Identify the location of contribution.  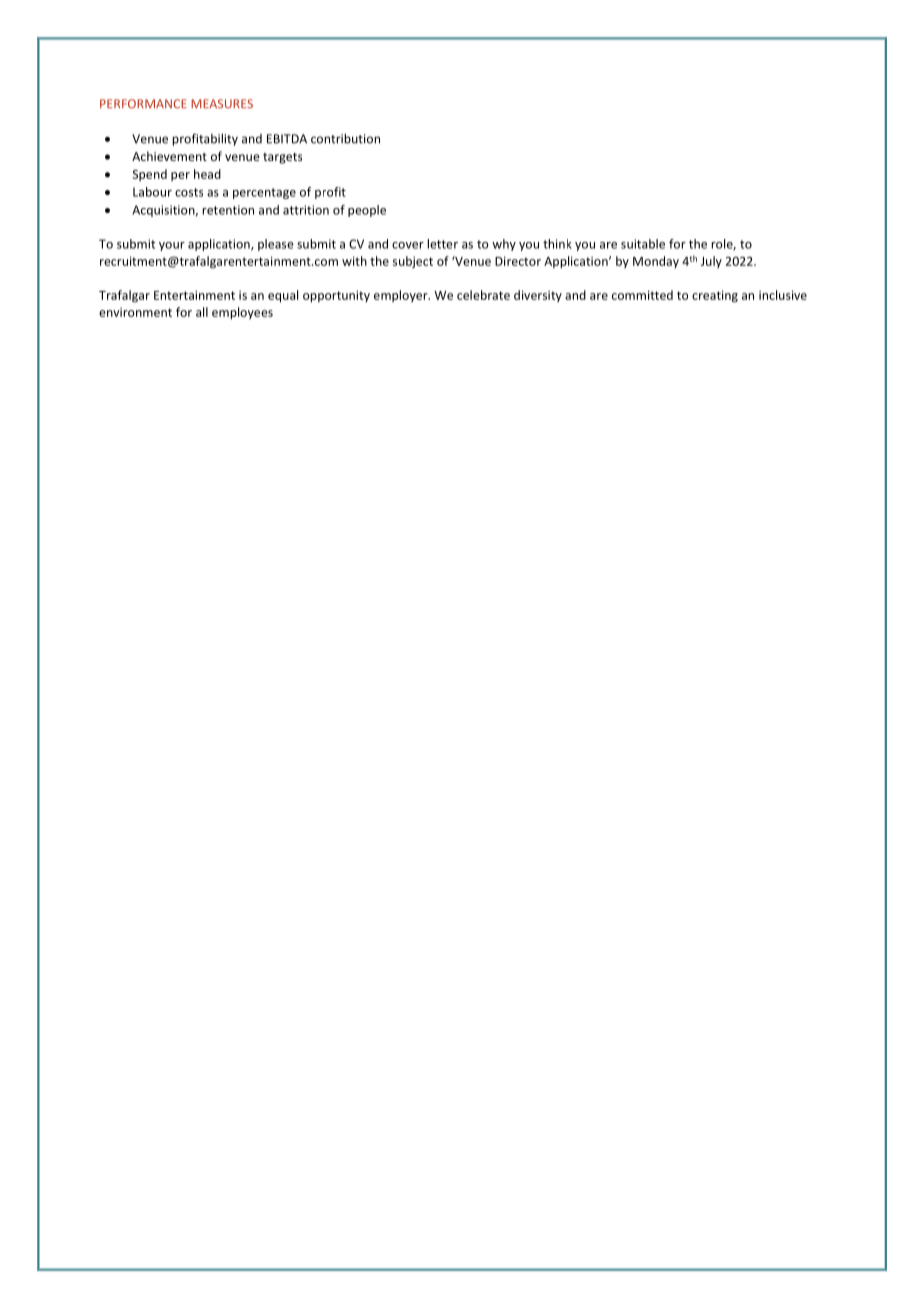
(345, 138).
